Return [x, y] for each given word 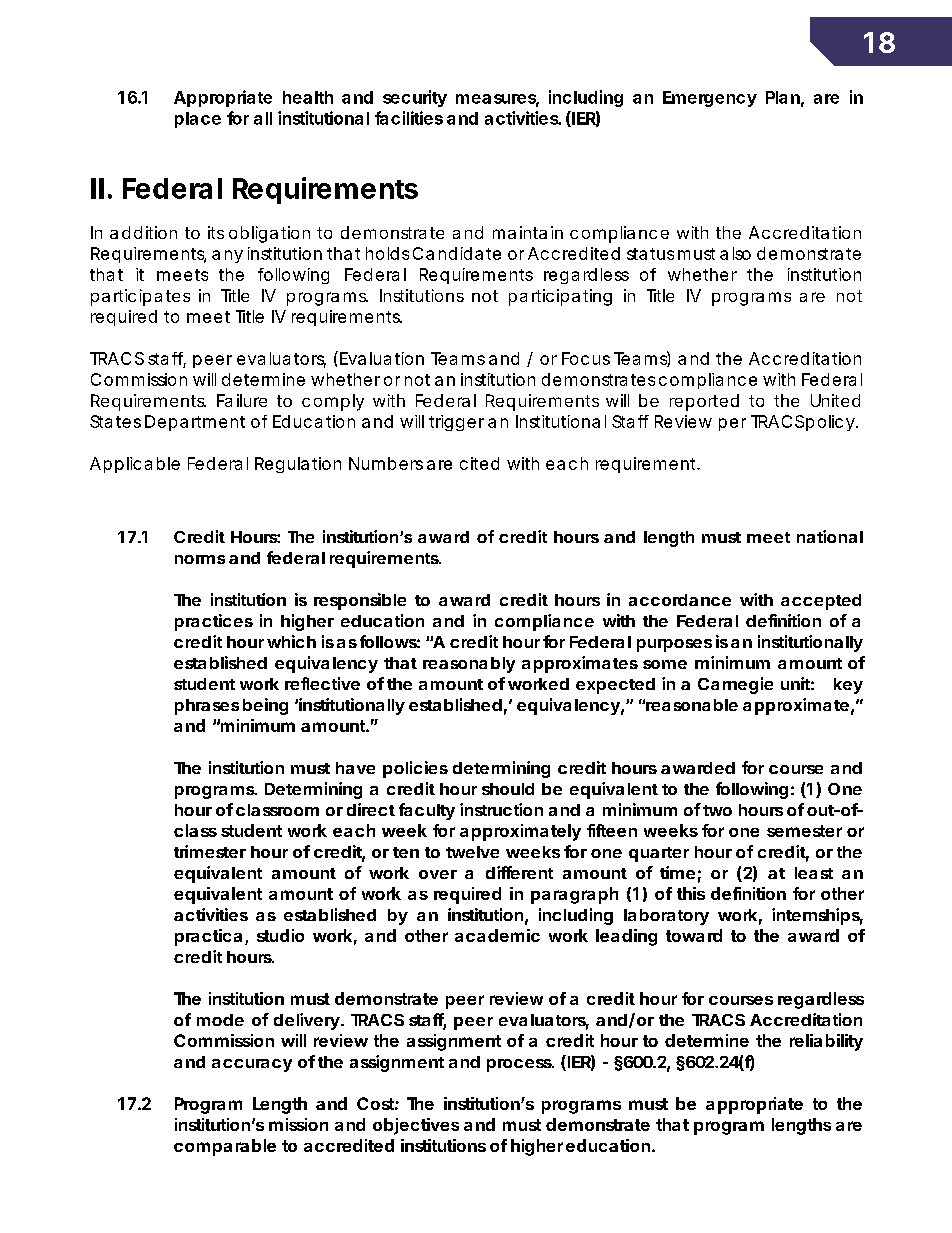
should [508, 789]
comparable [225, 1147]
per [732, 424]
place [198, 120]
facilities [409, 118]
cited [479, 463]
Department [195, 423]
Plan [783, 97]
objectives [416, 1126]
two [717, 810]
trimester [210, 851]
